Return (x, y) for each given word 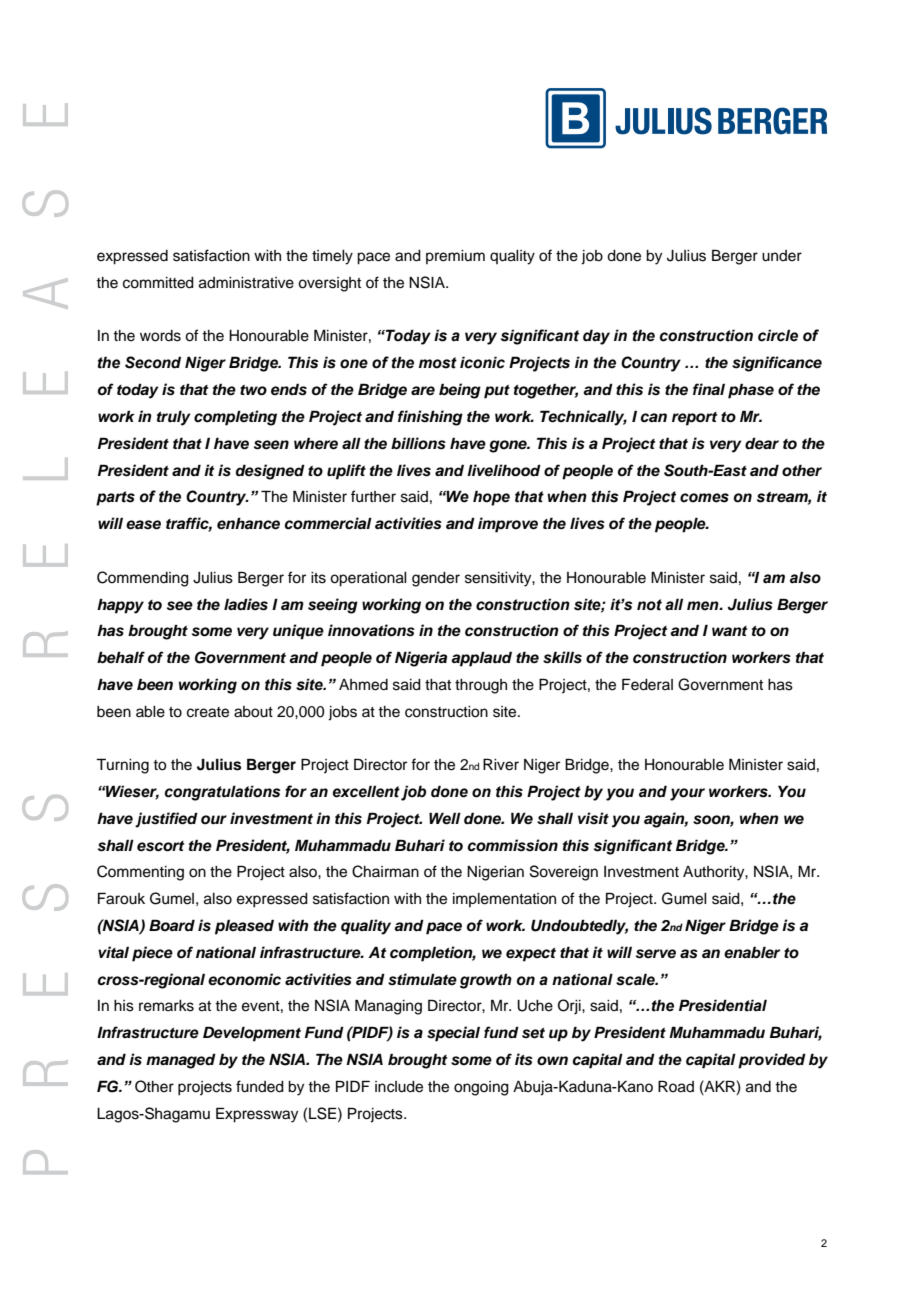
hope (491, 498)
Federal (647, 684)
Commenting (140, 873)
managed (181, 1061)
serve (656, 954)
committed (158, 283)
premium (455, 257)
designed (270, 472)
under (782, 256)
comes (704, 498)
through (481, 686)
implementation (504, 900)
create (208, 712)
